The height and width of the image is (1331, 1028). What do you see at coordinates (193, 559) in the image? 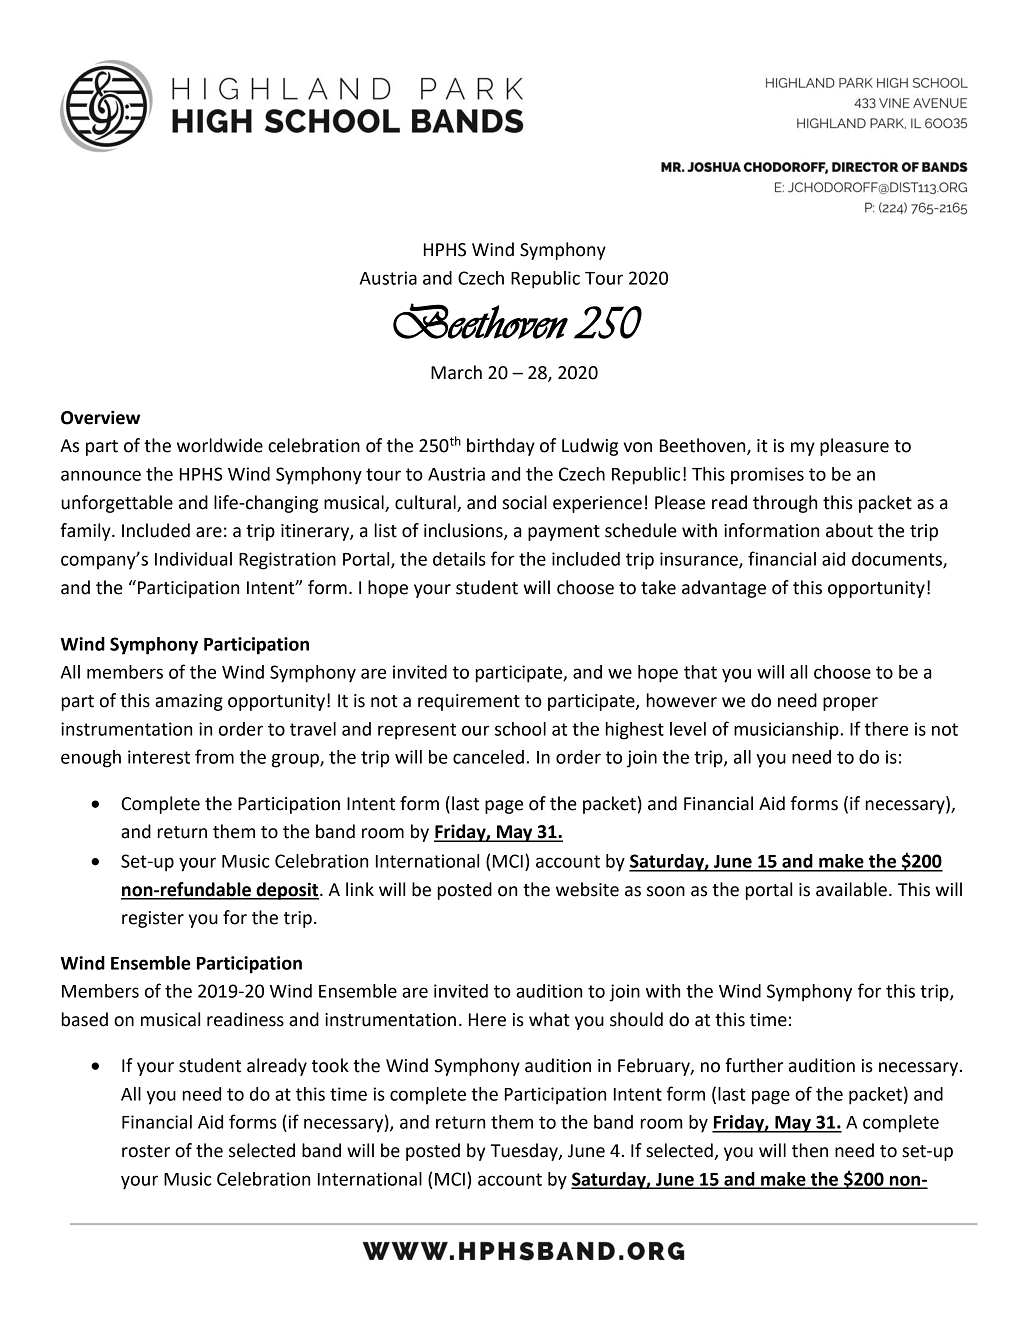
I see `Individual` at bounding box center [193, 559].
